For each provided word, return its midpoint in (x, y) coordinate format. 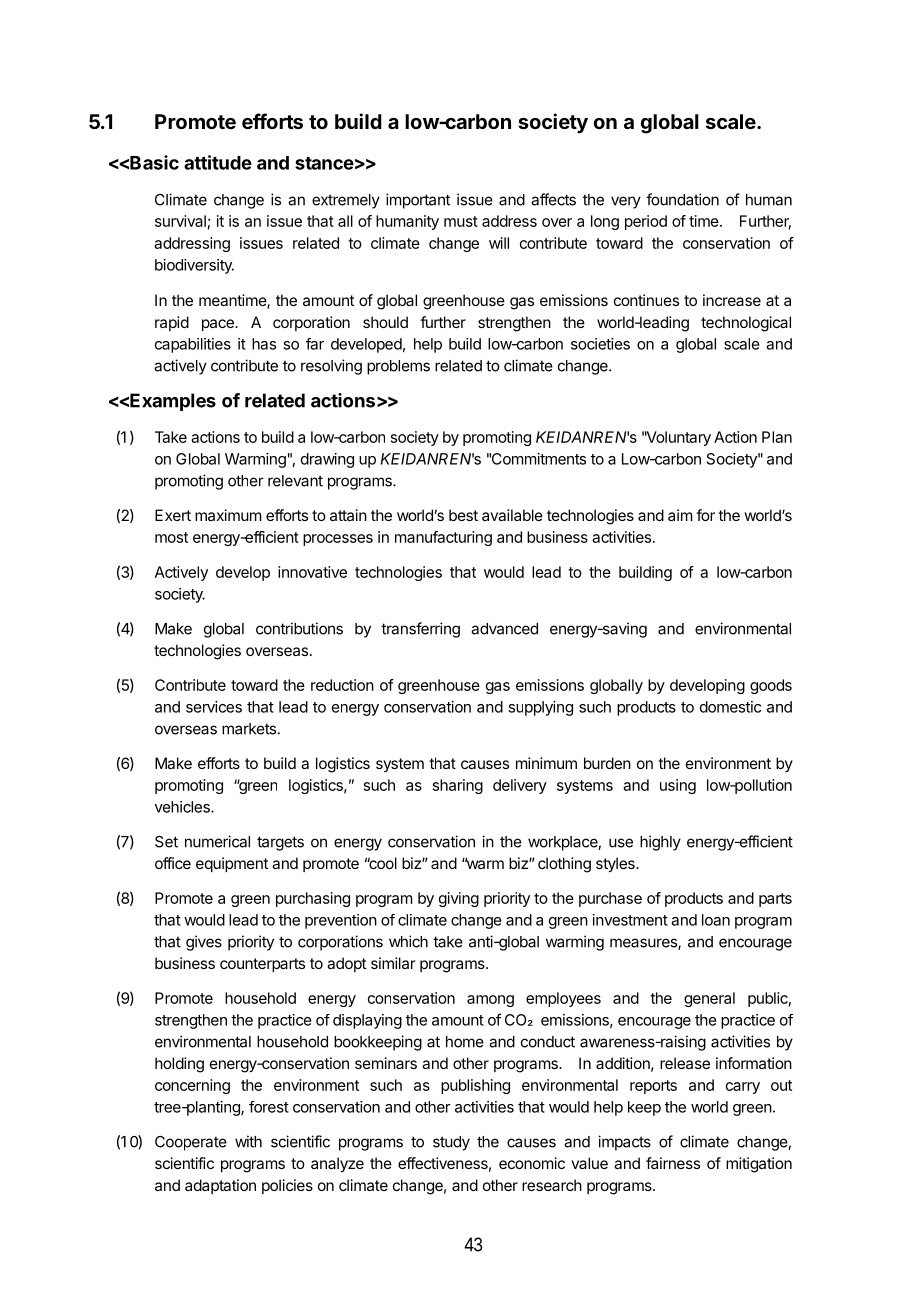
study (451, 1143)
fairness (673, 1163)
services (214, 707)
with (248, 1141)
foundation (682, 199)
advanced (504, 629)
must (461, 221)
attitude (218, 162)
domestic (730, 707)
